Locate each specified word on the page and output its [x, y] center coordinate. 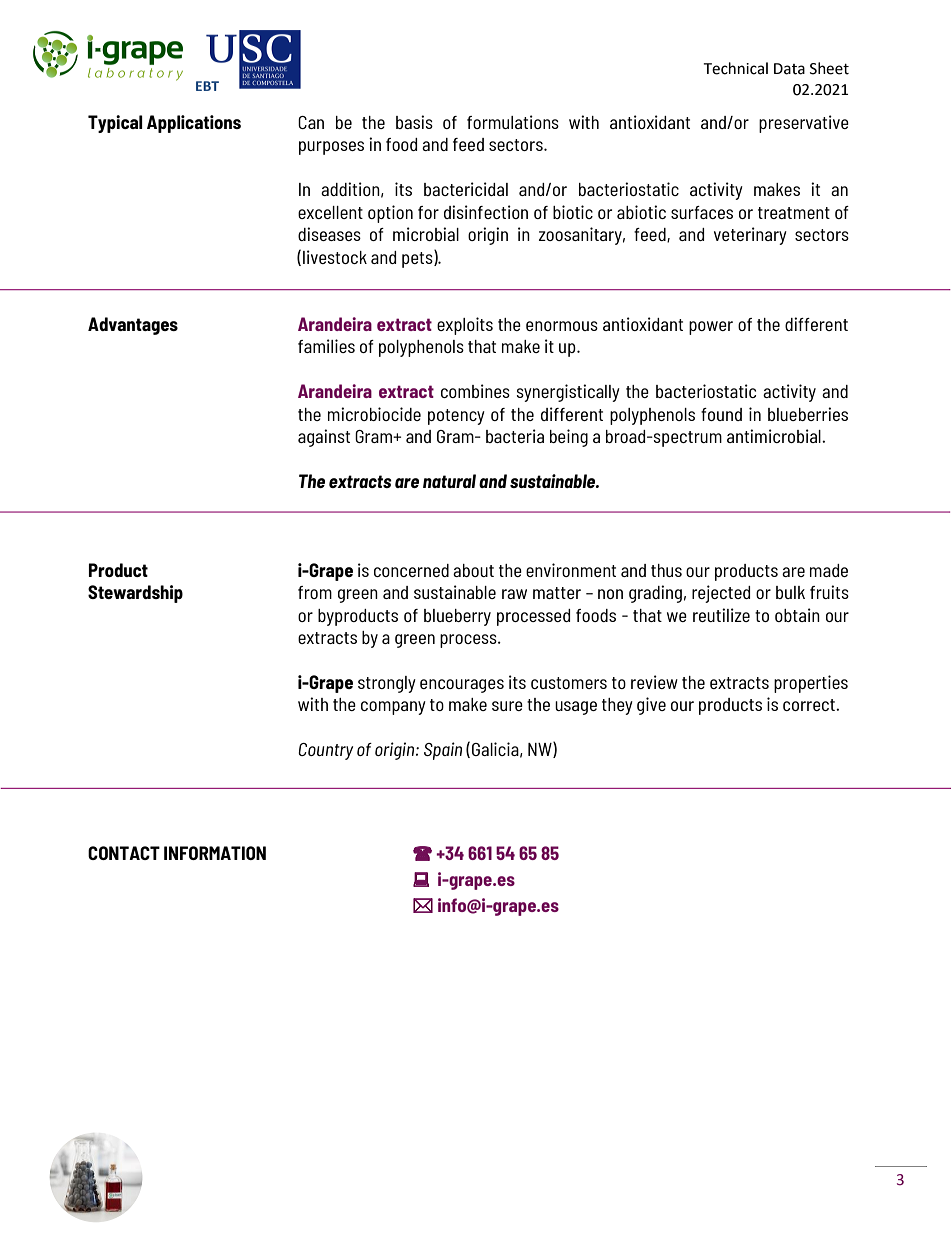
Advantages [133, 326]
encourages [462, 686]
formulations [513, 122]
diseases [329, 234]
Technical [735, 68]
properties [811, 684]
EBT [207, 86]
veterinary [750, 236]
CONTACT [124, 853]
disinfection [486, 212]
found [721, 414]
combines [475, 391]
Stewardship [135, 594]
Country [325, 751]
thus [666, 570]
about [473, 570]
